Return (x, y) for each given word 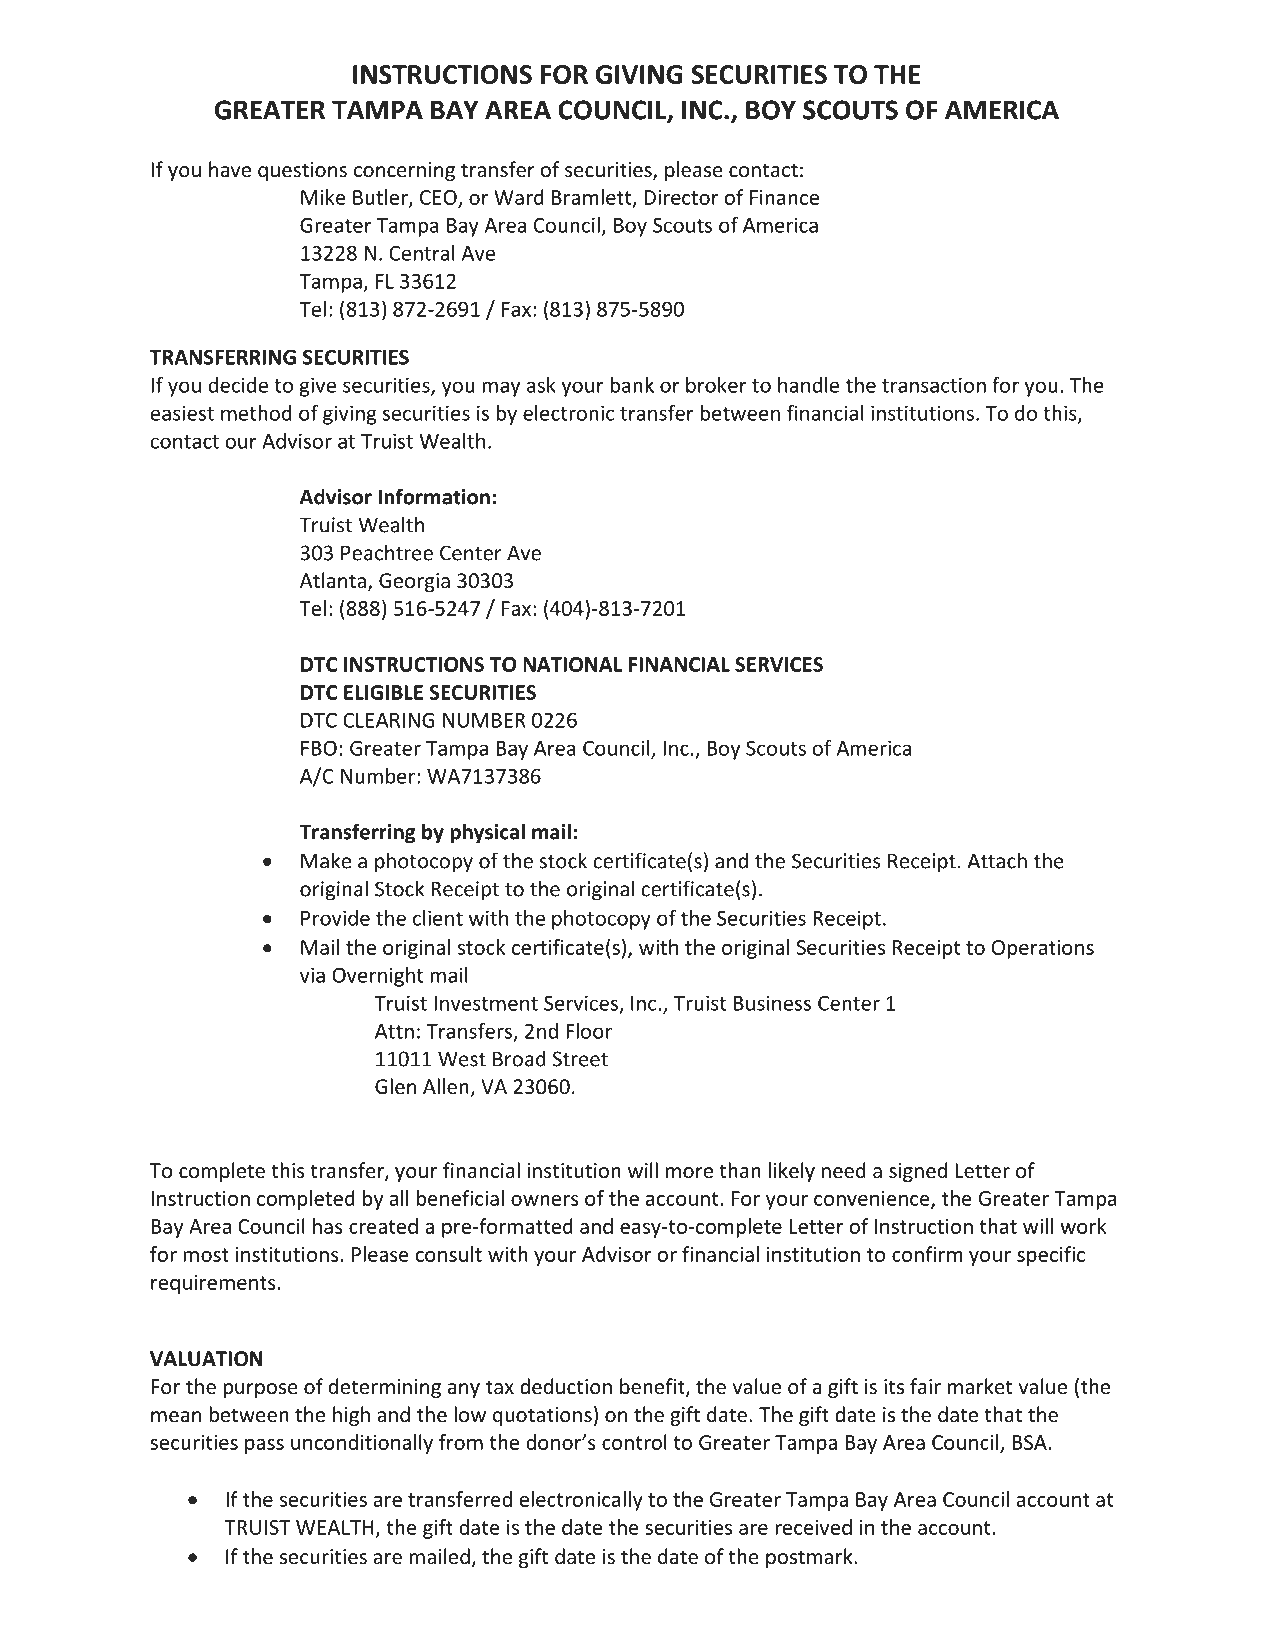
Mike (323, 197)
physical (487, 833)
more (689, 1173)
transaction (934, 385)
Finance (784, 197)
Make (326, 860)
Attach (997, 860)
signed (918, 1172)
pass (264, 1446)
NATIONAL (573, 664)
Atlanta (333, 580)
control (634, 1442)
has (328, 1226)
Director (681, 197)
